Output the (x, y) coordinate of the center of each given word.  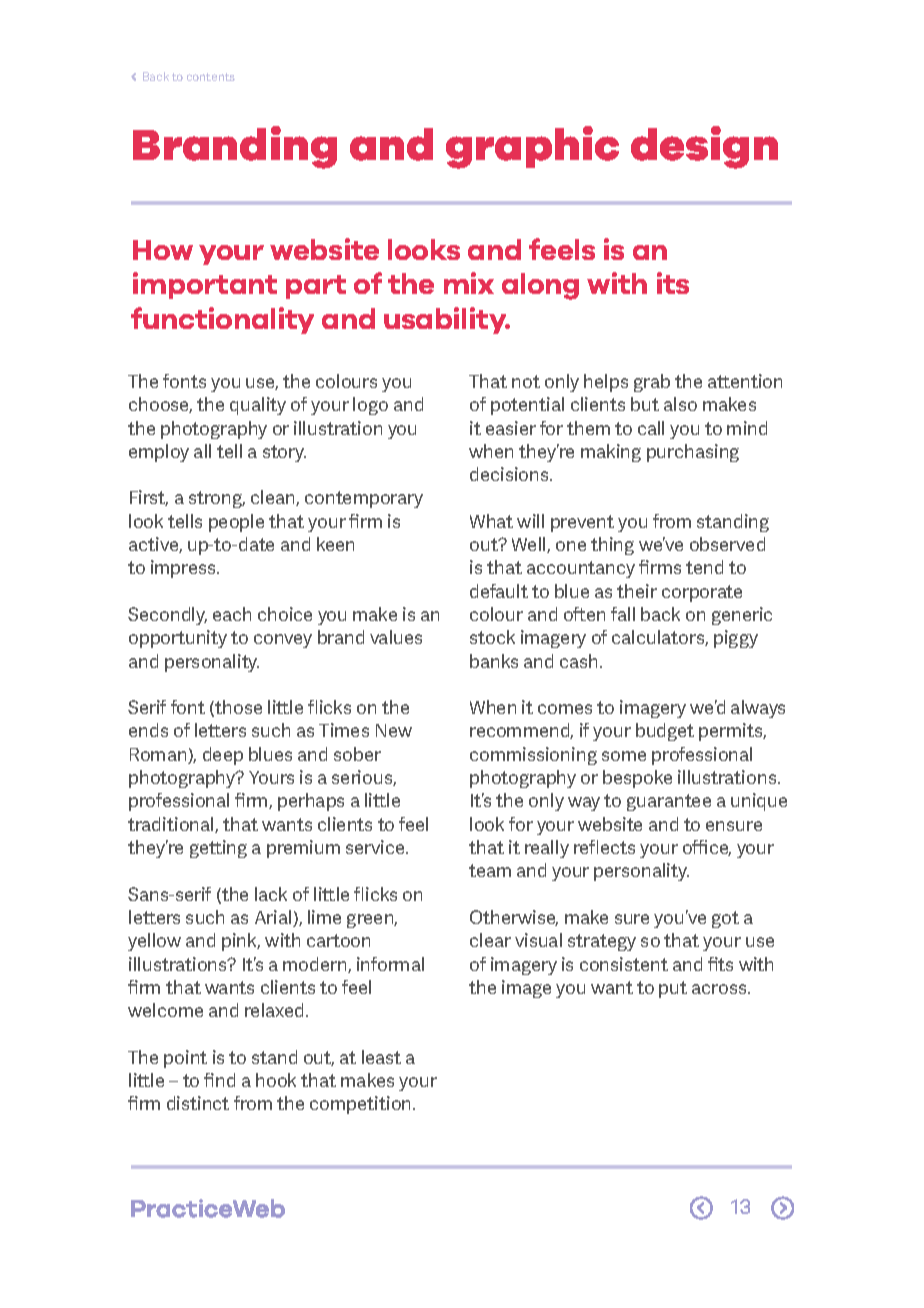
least (381, 1057)
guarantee (669, 802)
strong (217, 499)
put (673, 989)
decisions (510, 474)
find (219, 1080)
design (704, 147)
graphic (532, 147)
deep (223, 756)
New (394, 730)
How (163, 250)
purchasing (693, 453)
